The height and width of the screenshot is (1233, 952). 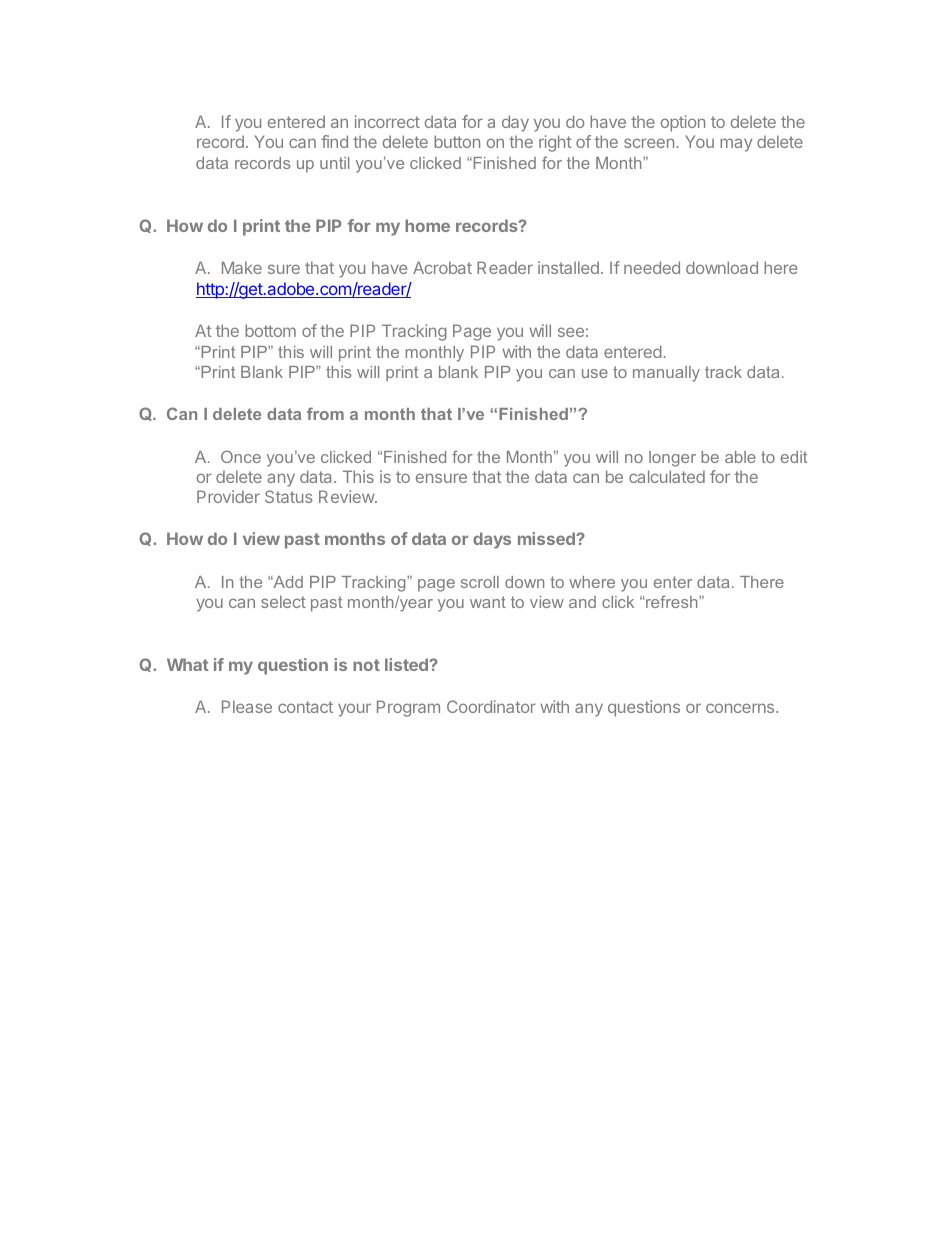 I want to click on may, so click(x=736, y=145).
